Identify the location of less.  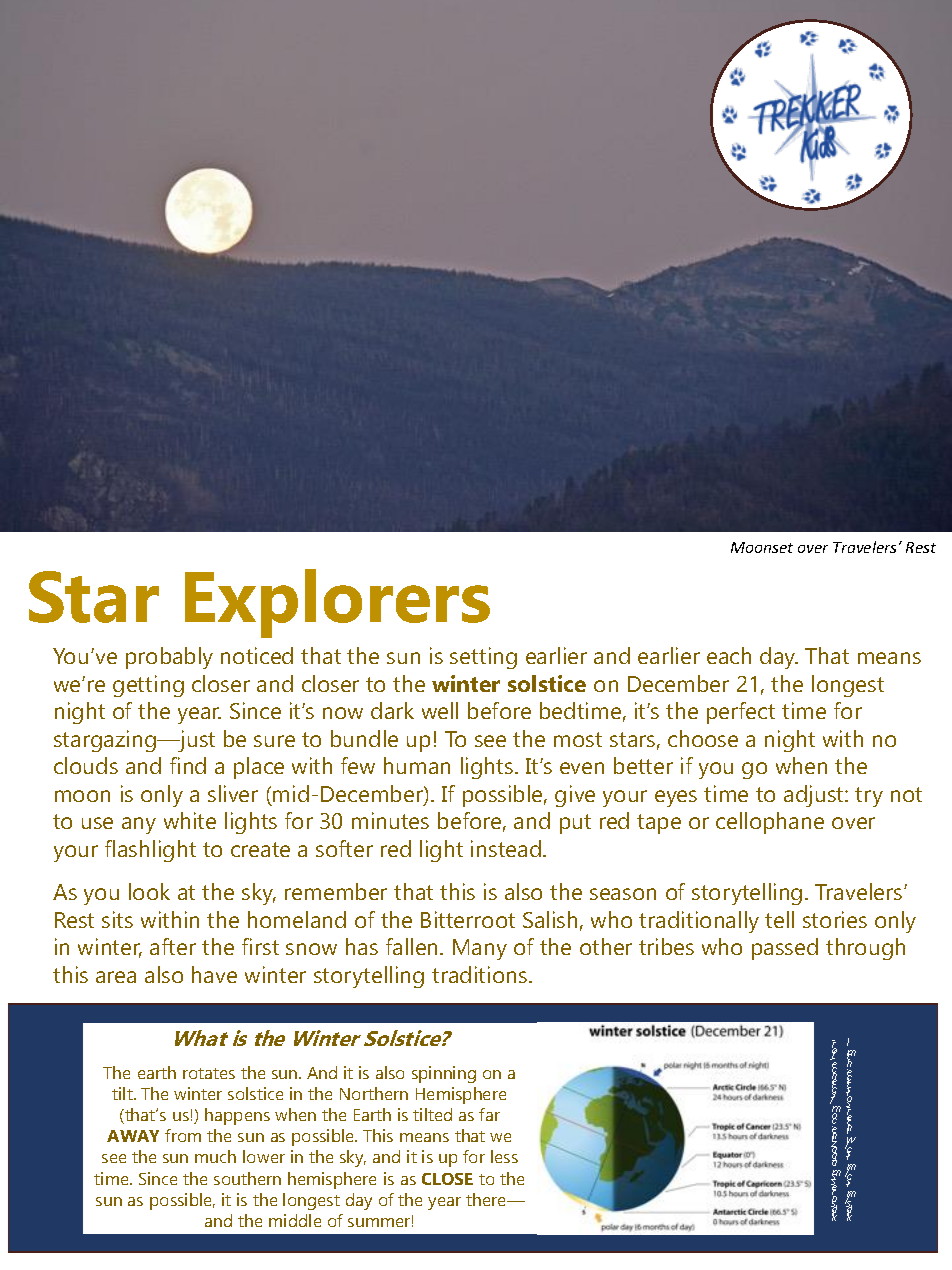
(504, 1156).
